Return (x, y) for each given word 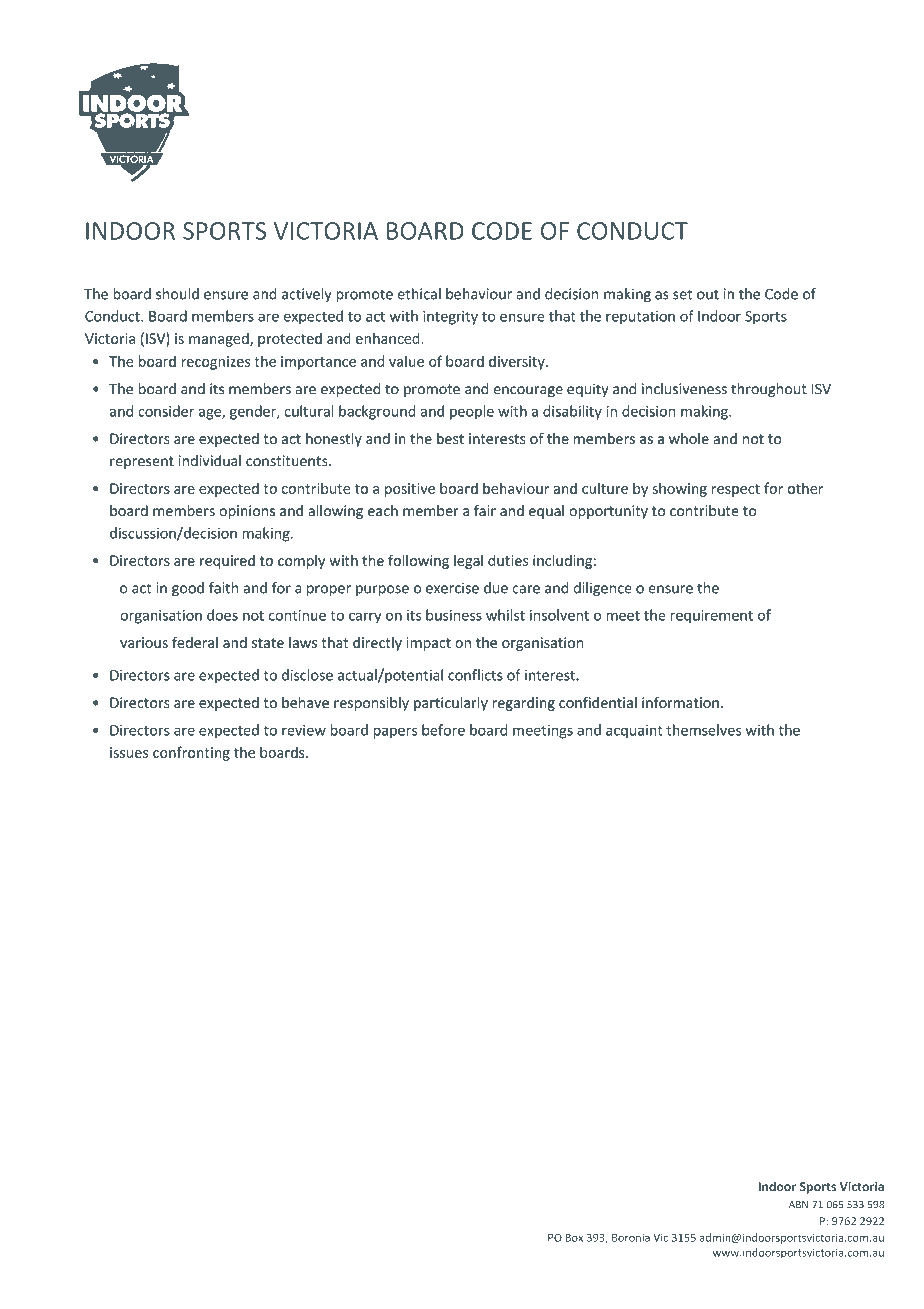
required (227, 562)
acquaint (634, 732)
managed (220, 339)
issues (129, 752)
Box (574, 1237)
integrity (450, 318)
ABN (798, 1204)
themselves (703, 730)
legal (468, 561)
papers (395, 733)
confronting (191, 753)
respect (736, 490)
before (443, 730)
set (682, 294)
